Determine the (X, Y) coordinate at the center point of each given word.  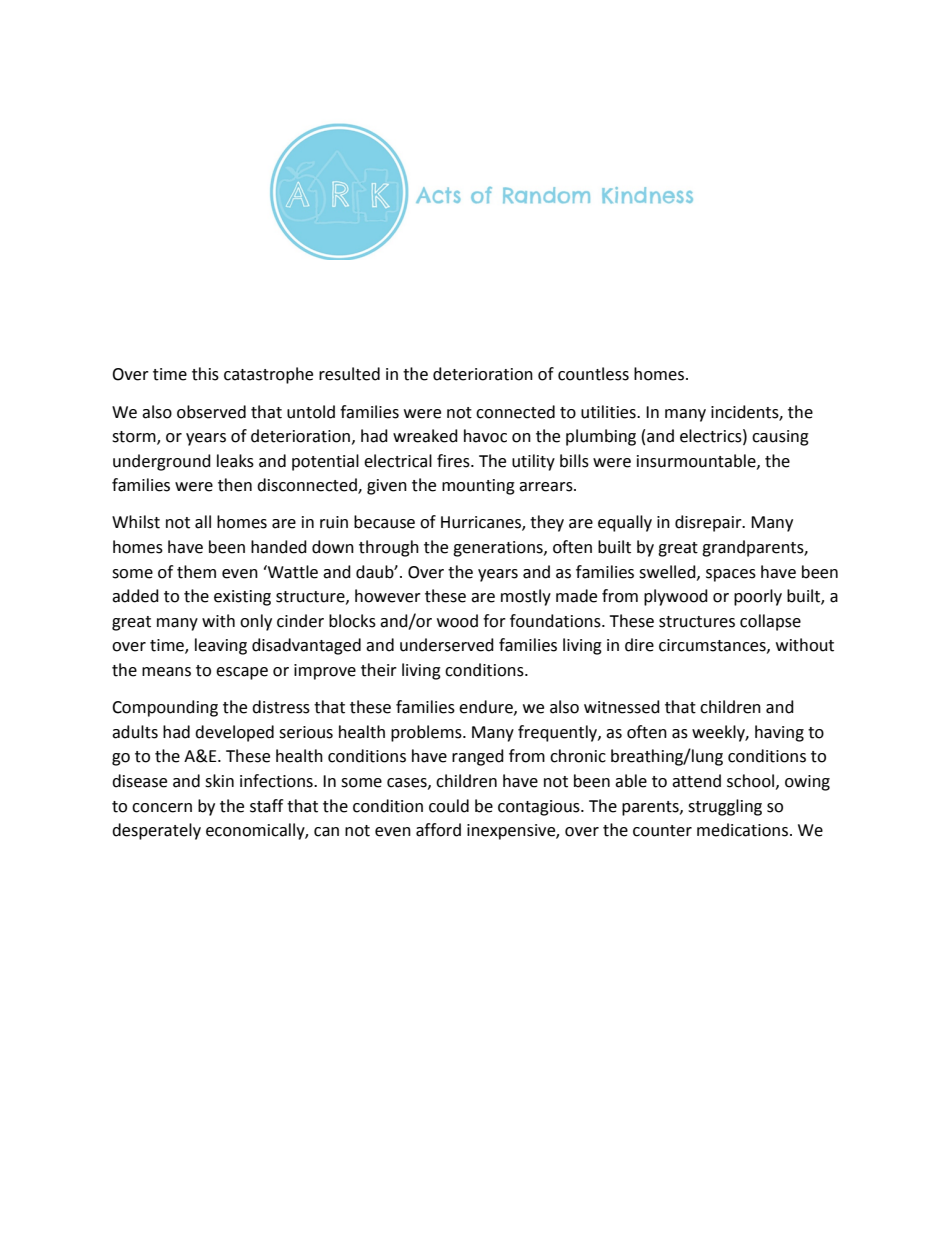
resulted (349, 374)
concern (162, 808)
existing (242, 598)
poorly (758, 597)
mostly (526, 597)
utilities (609, 412)
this (205, 374)
